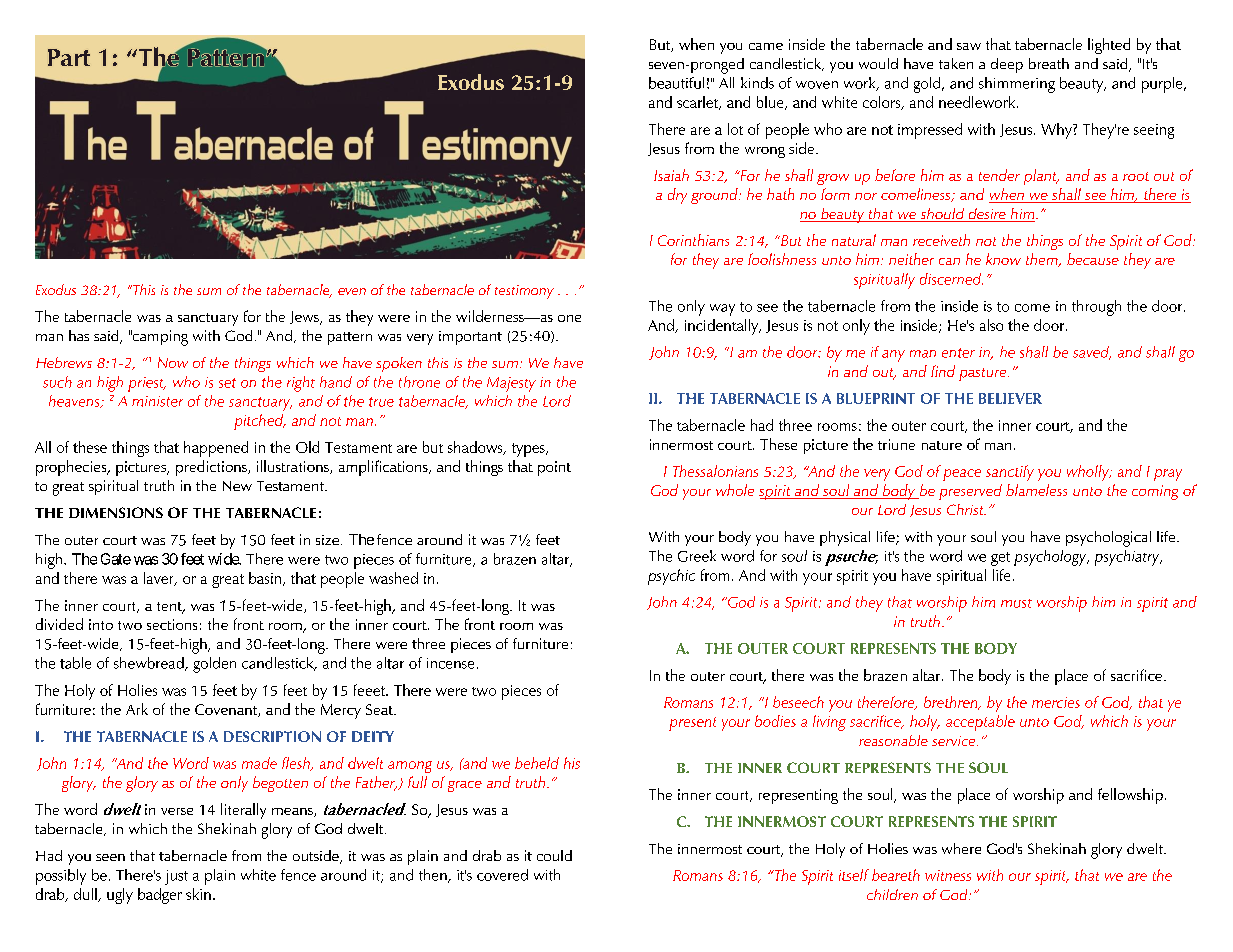  Describe the element at coordinates (991, 325) in the screenshot. I see `also` at that location.
